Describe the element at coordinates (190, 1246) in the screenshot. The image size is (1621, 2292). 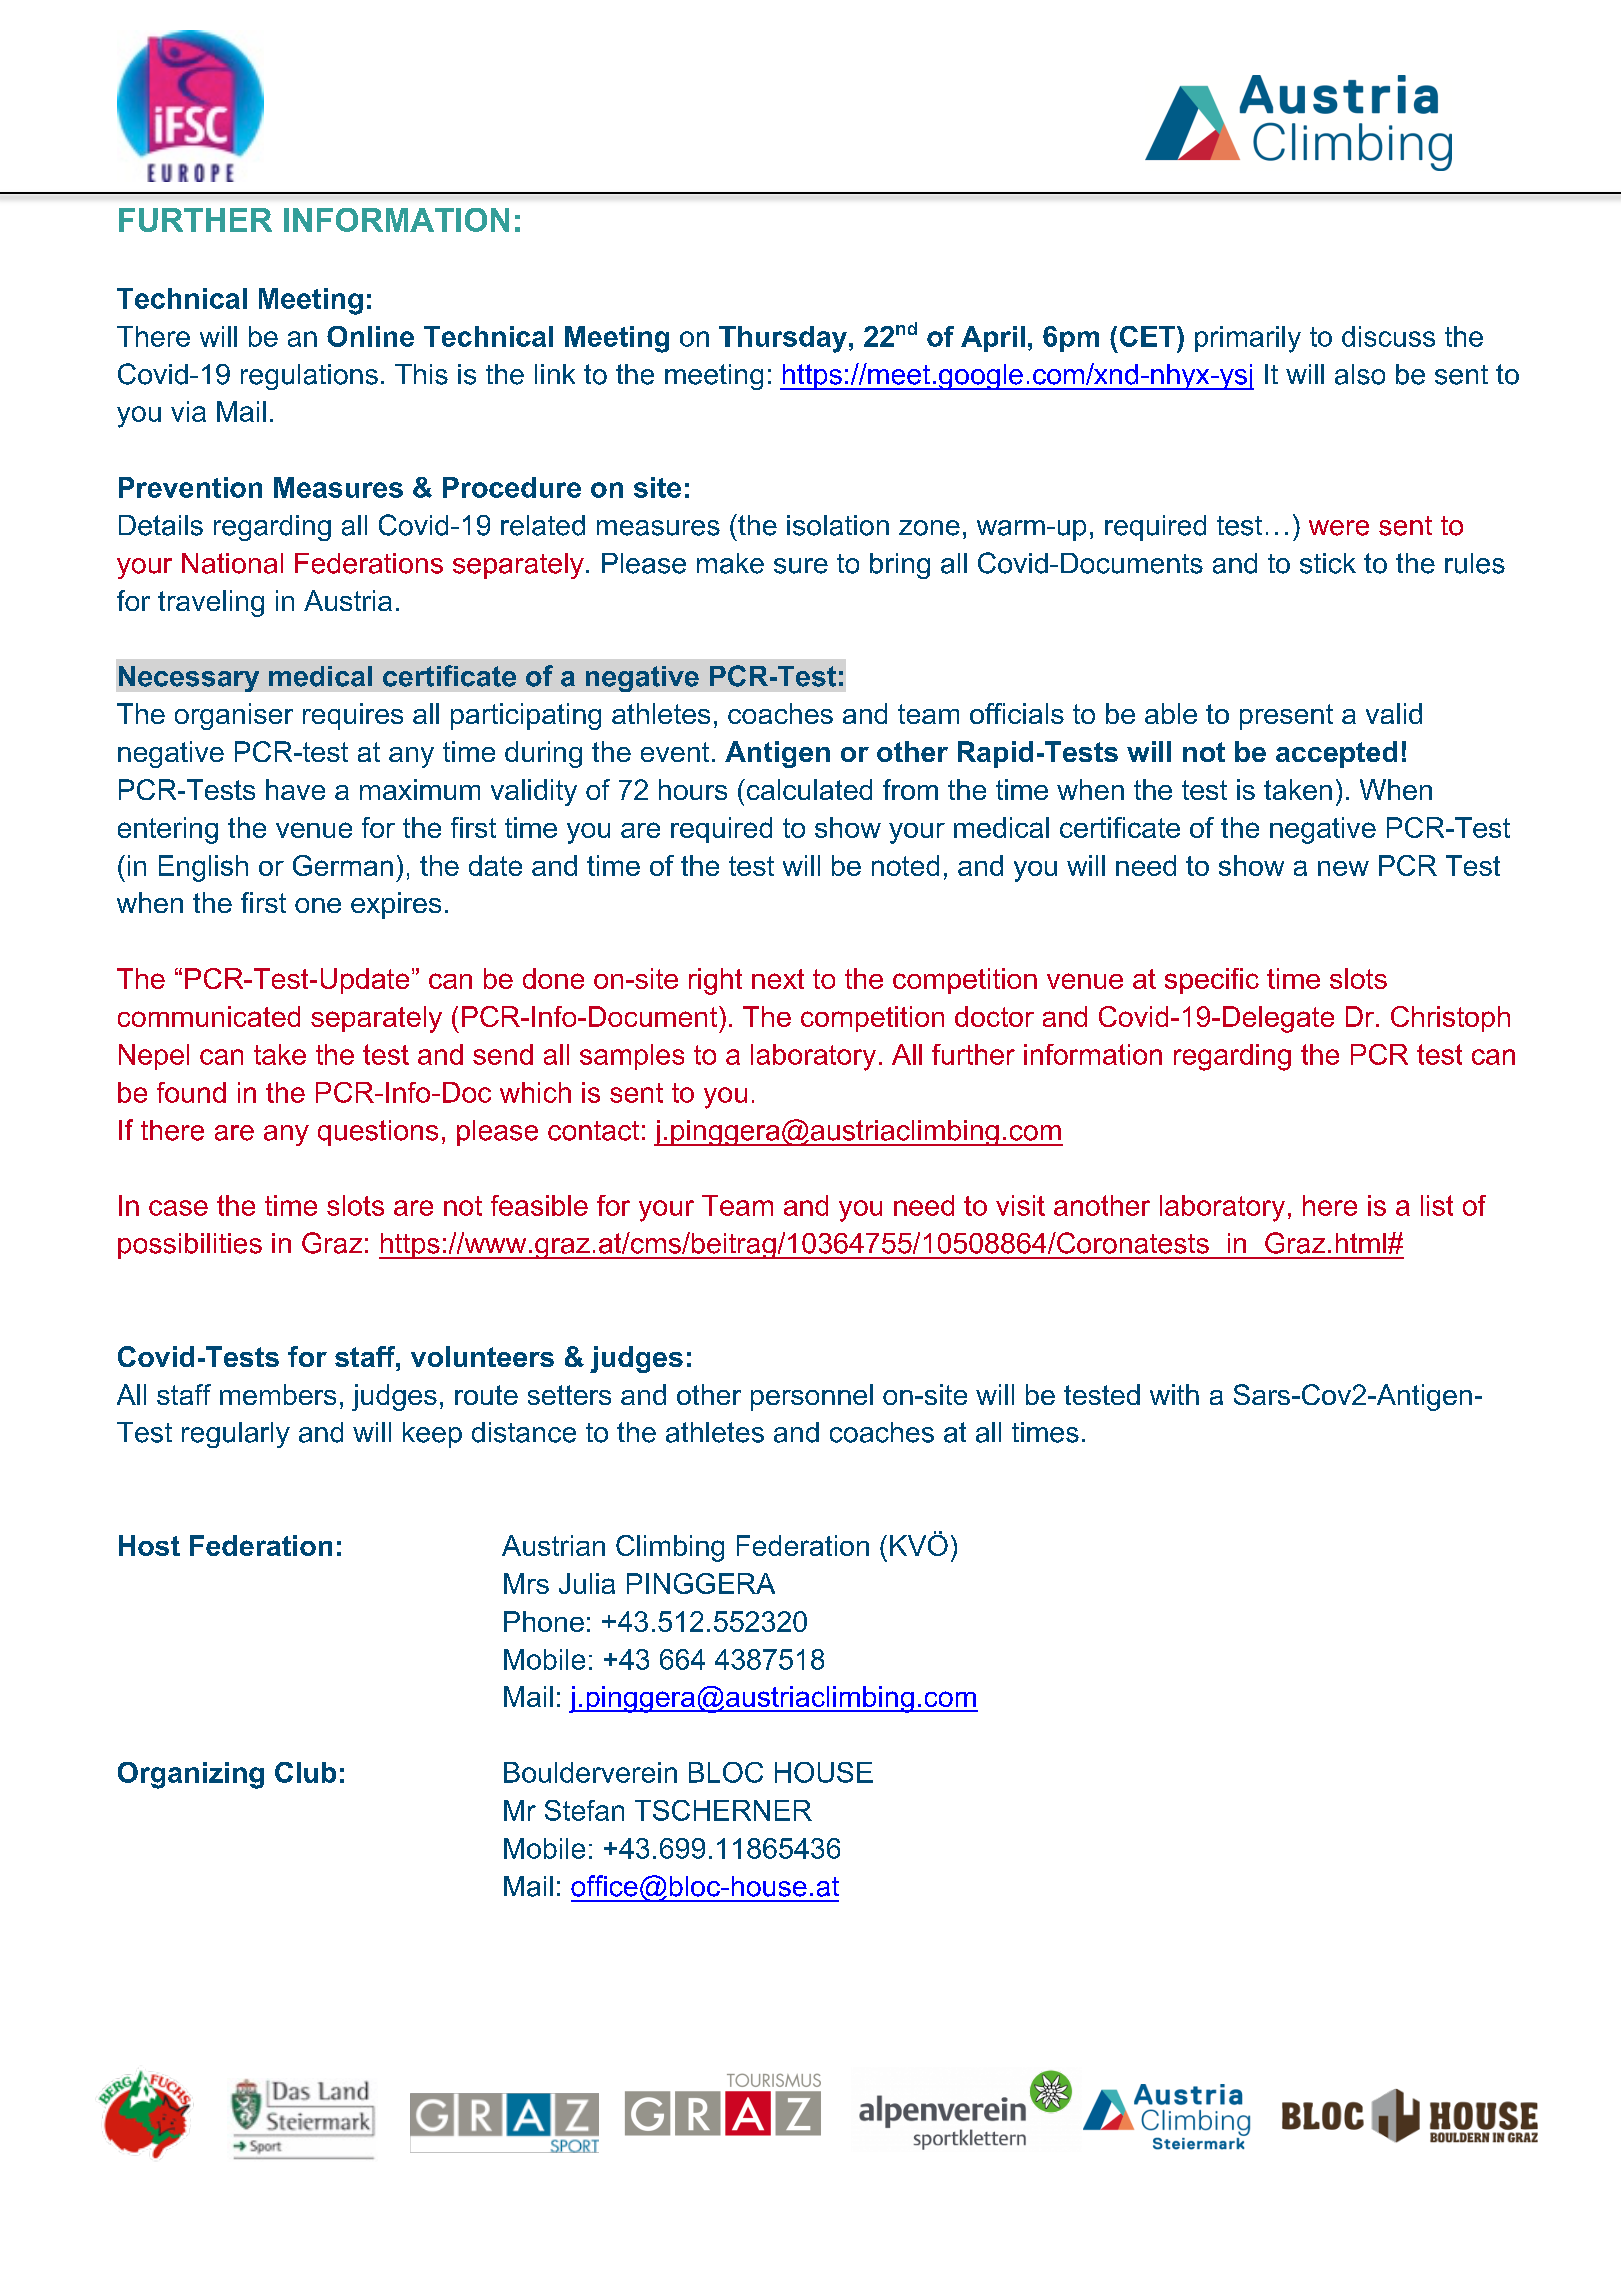
I see `possibilities` at that location.
